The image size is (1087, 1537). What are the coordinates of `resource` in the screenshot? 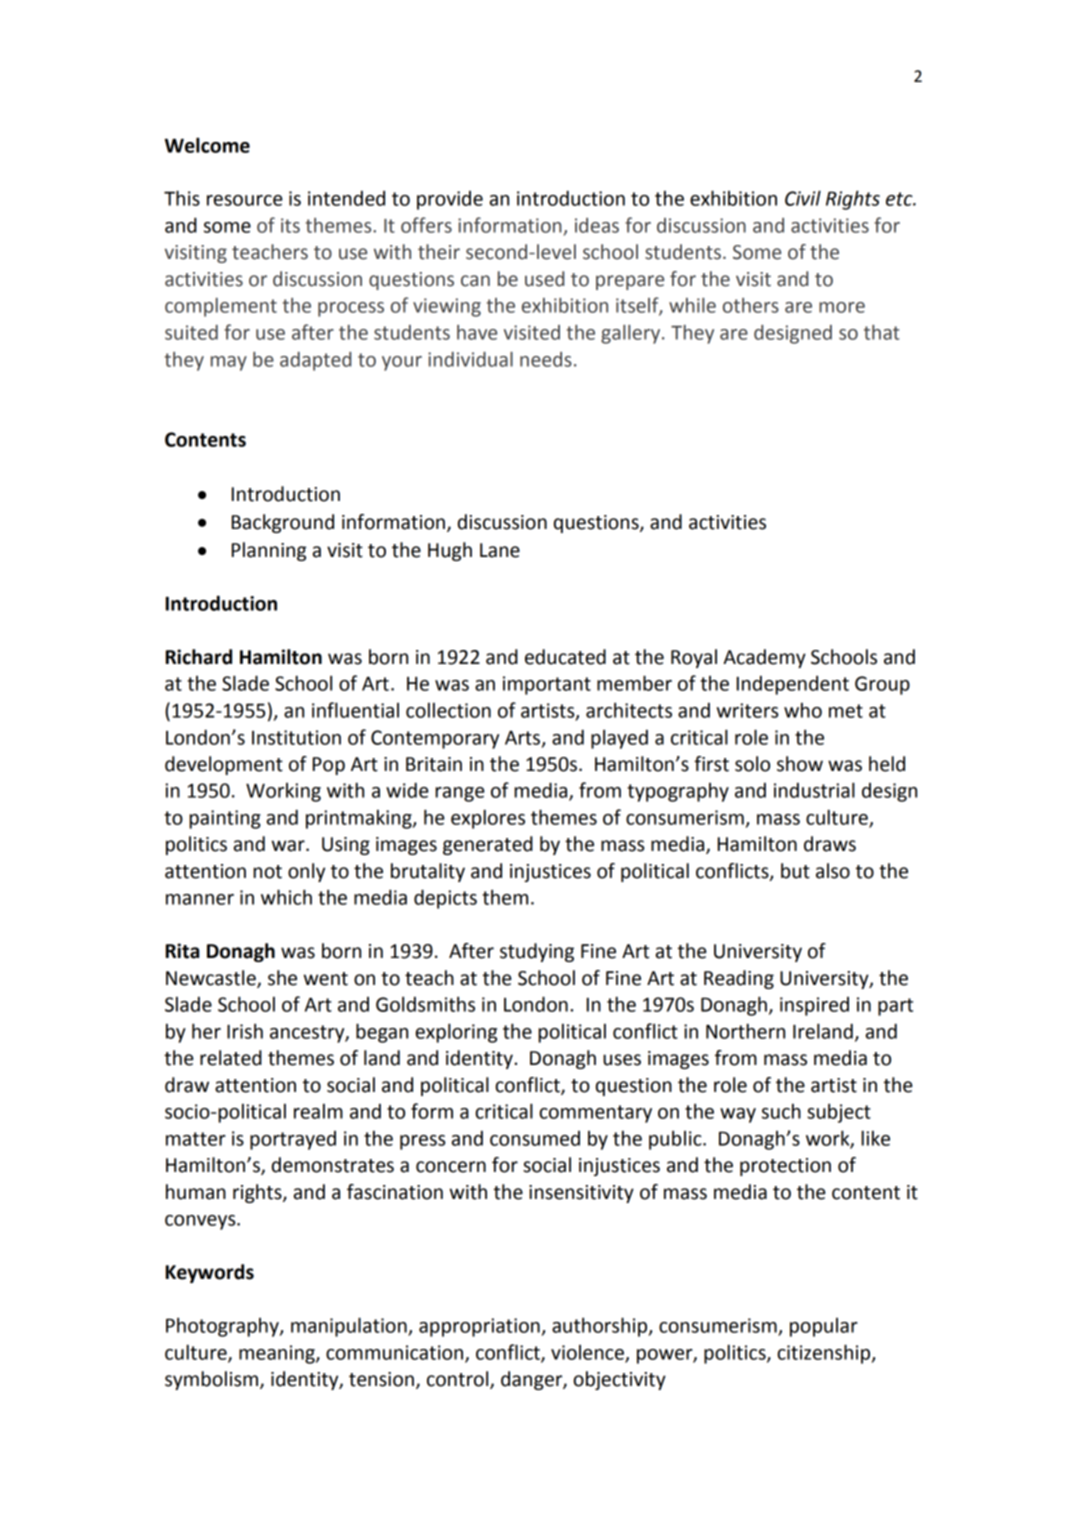 It's located at (245, 200).
